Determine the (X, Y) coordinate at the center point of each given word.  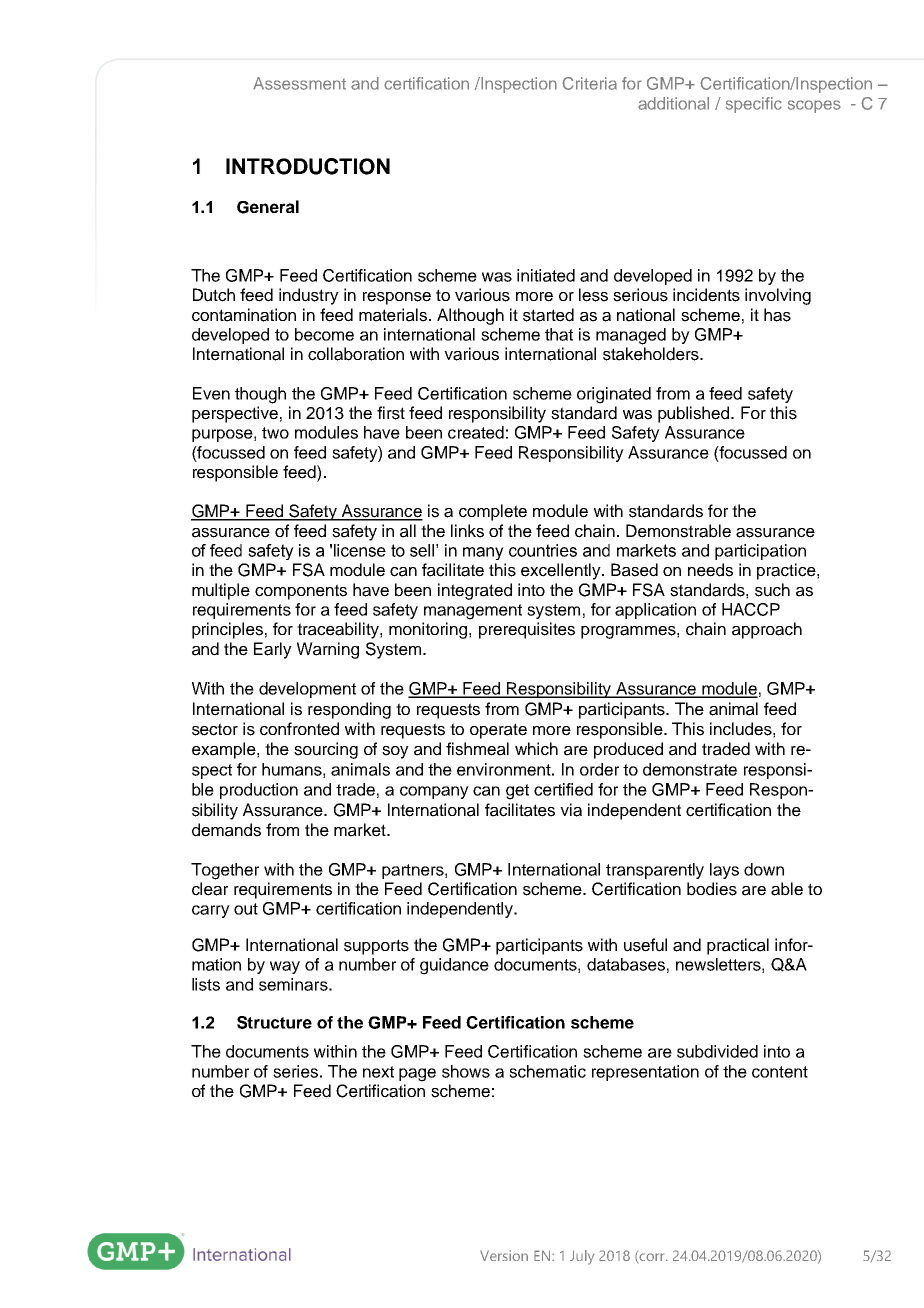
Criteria (589, 83)
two (275, 433)
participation (760, 552)
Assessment (299, 83)
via (571, 810)
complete (493, 512)
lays (724, 871)
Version (504, 1255)
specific (754, 105)
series (295, 1071)
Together (225, 871)
